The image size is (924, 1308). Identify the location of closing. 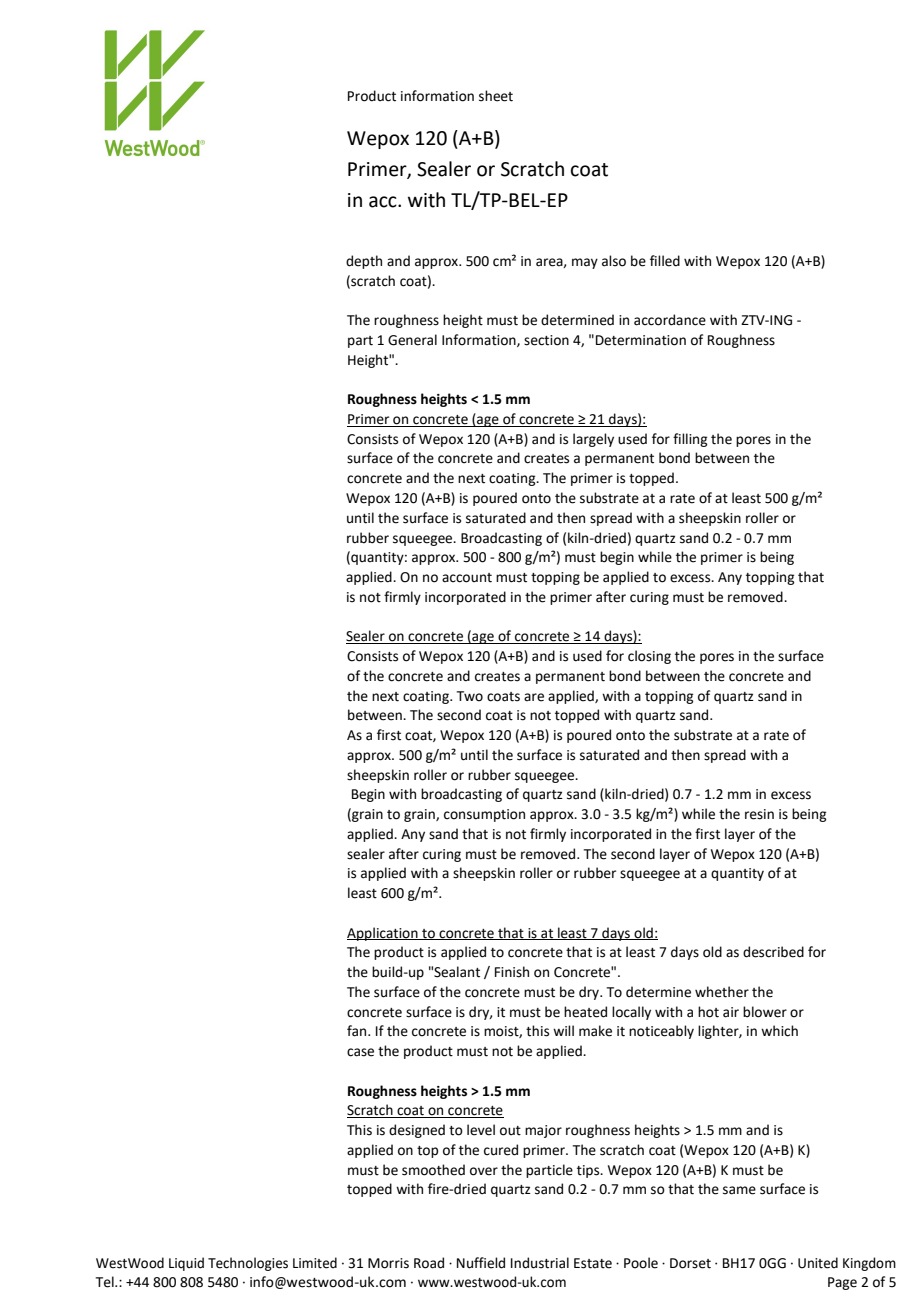
(649, 657).
